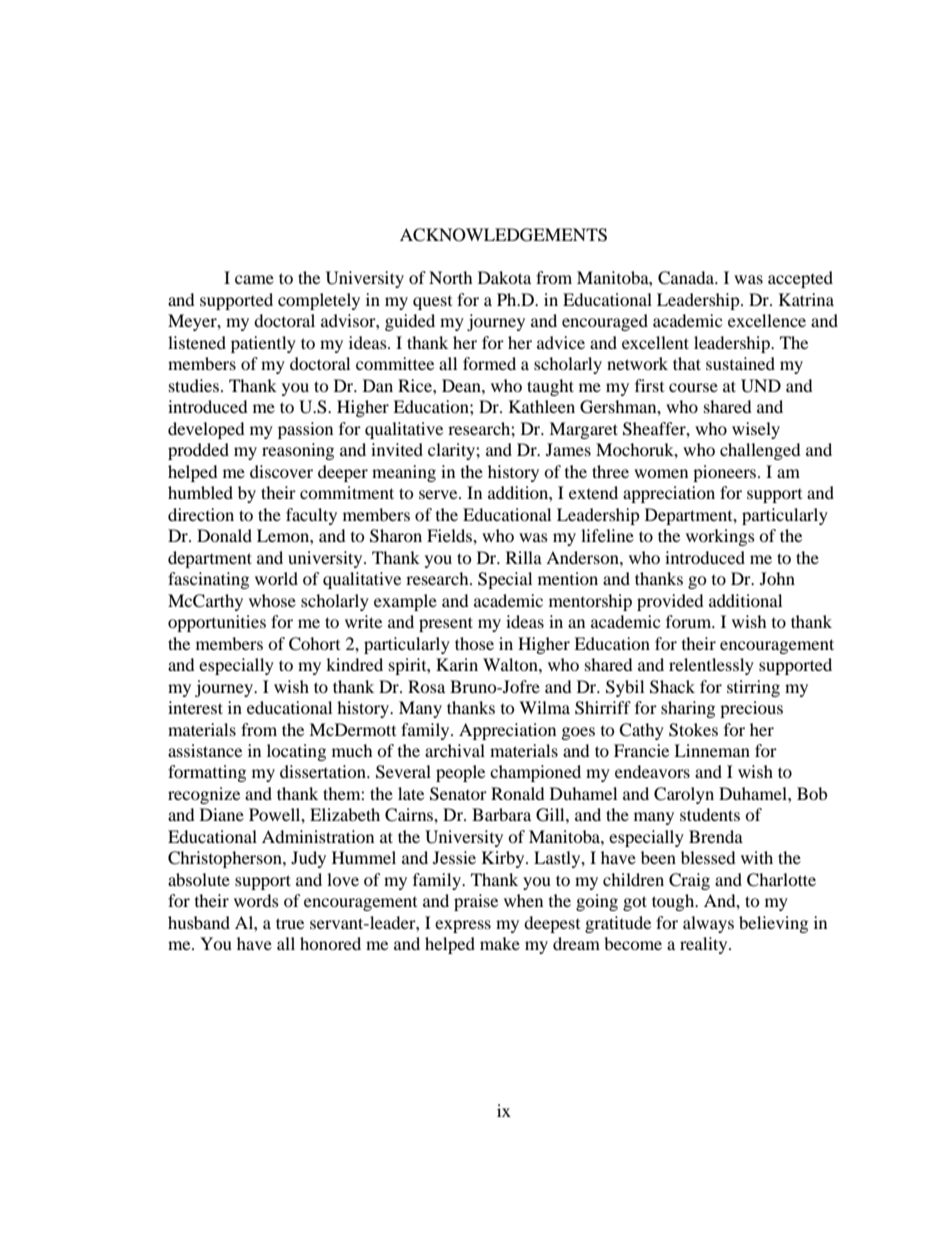 The height and width of the image is (1233, 952). Describe the element at coordinates (687, 278) in the image. I see `Canada` at that location.
